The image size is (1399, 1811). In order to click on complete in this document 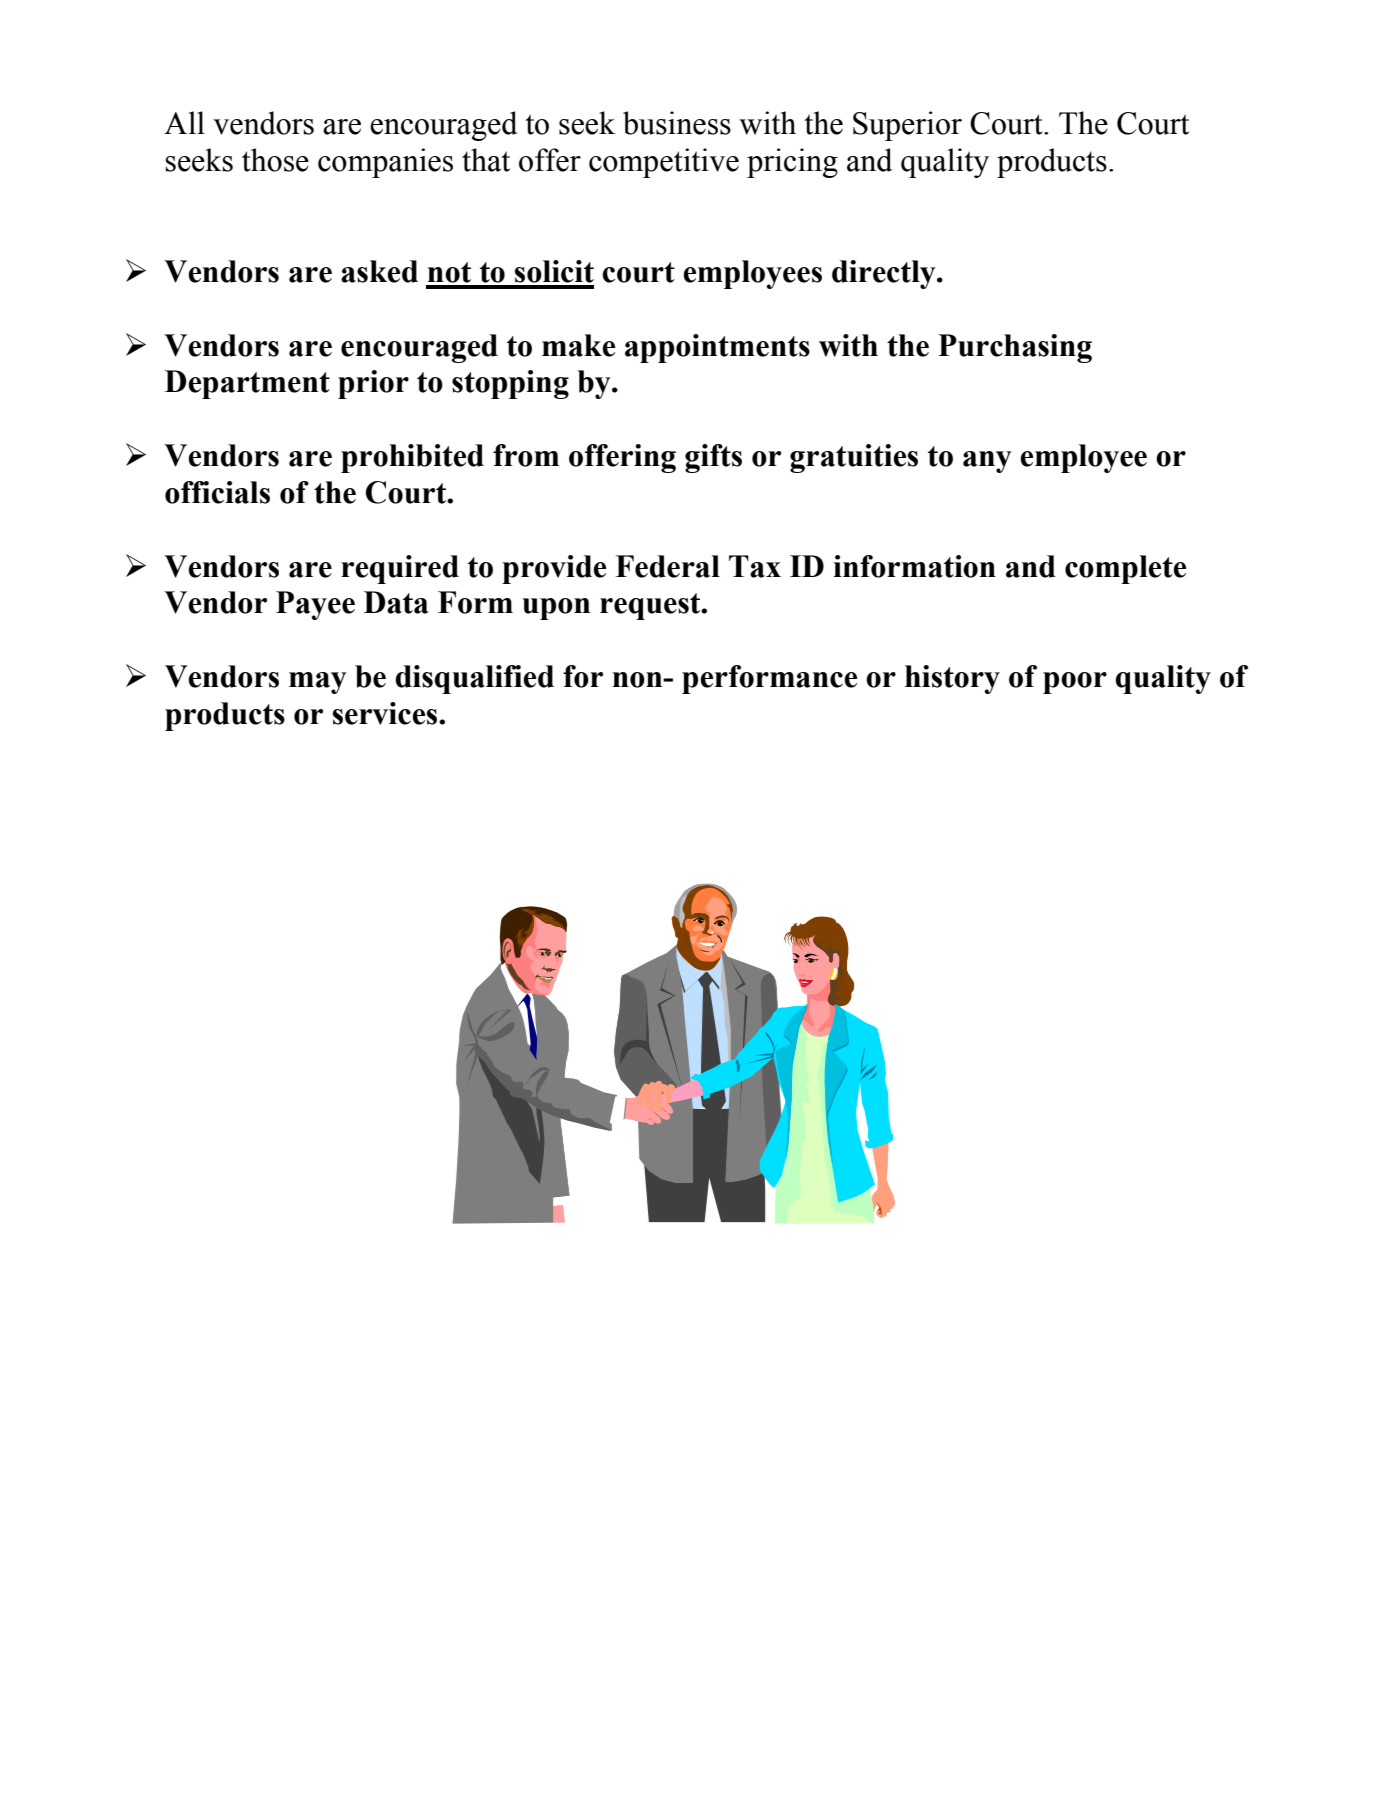, I will do `click(1126, 569)`.
